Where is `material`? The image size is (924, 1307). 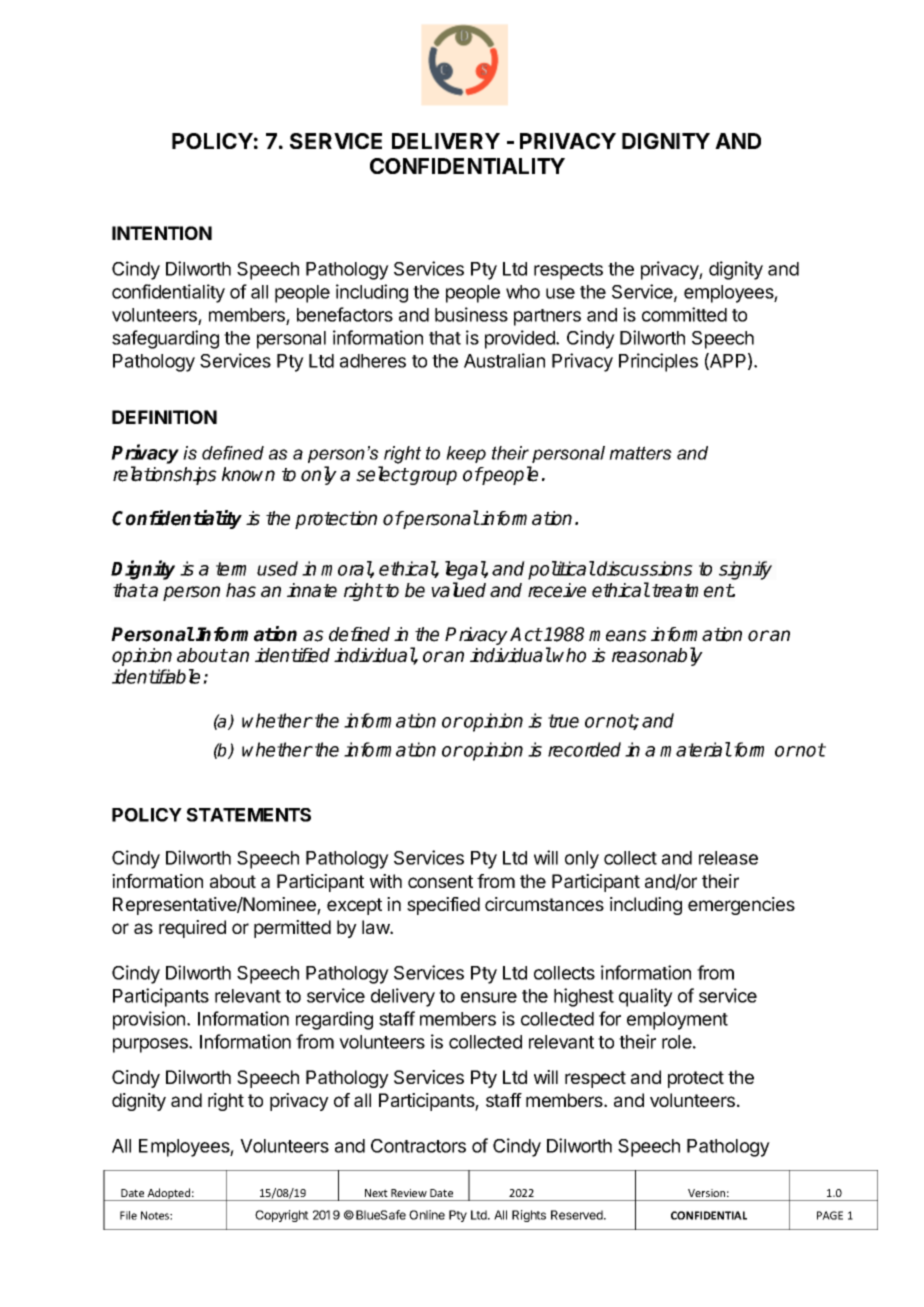
material is located at coordinates (695, 749).
